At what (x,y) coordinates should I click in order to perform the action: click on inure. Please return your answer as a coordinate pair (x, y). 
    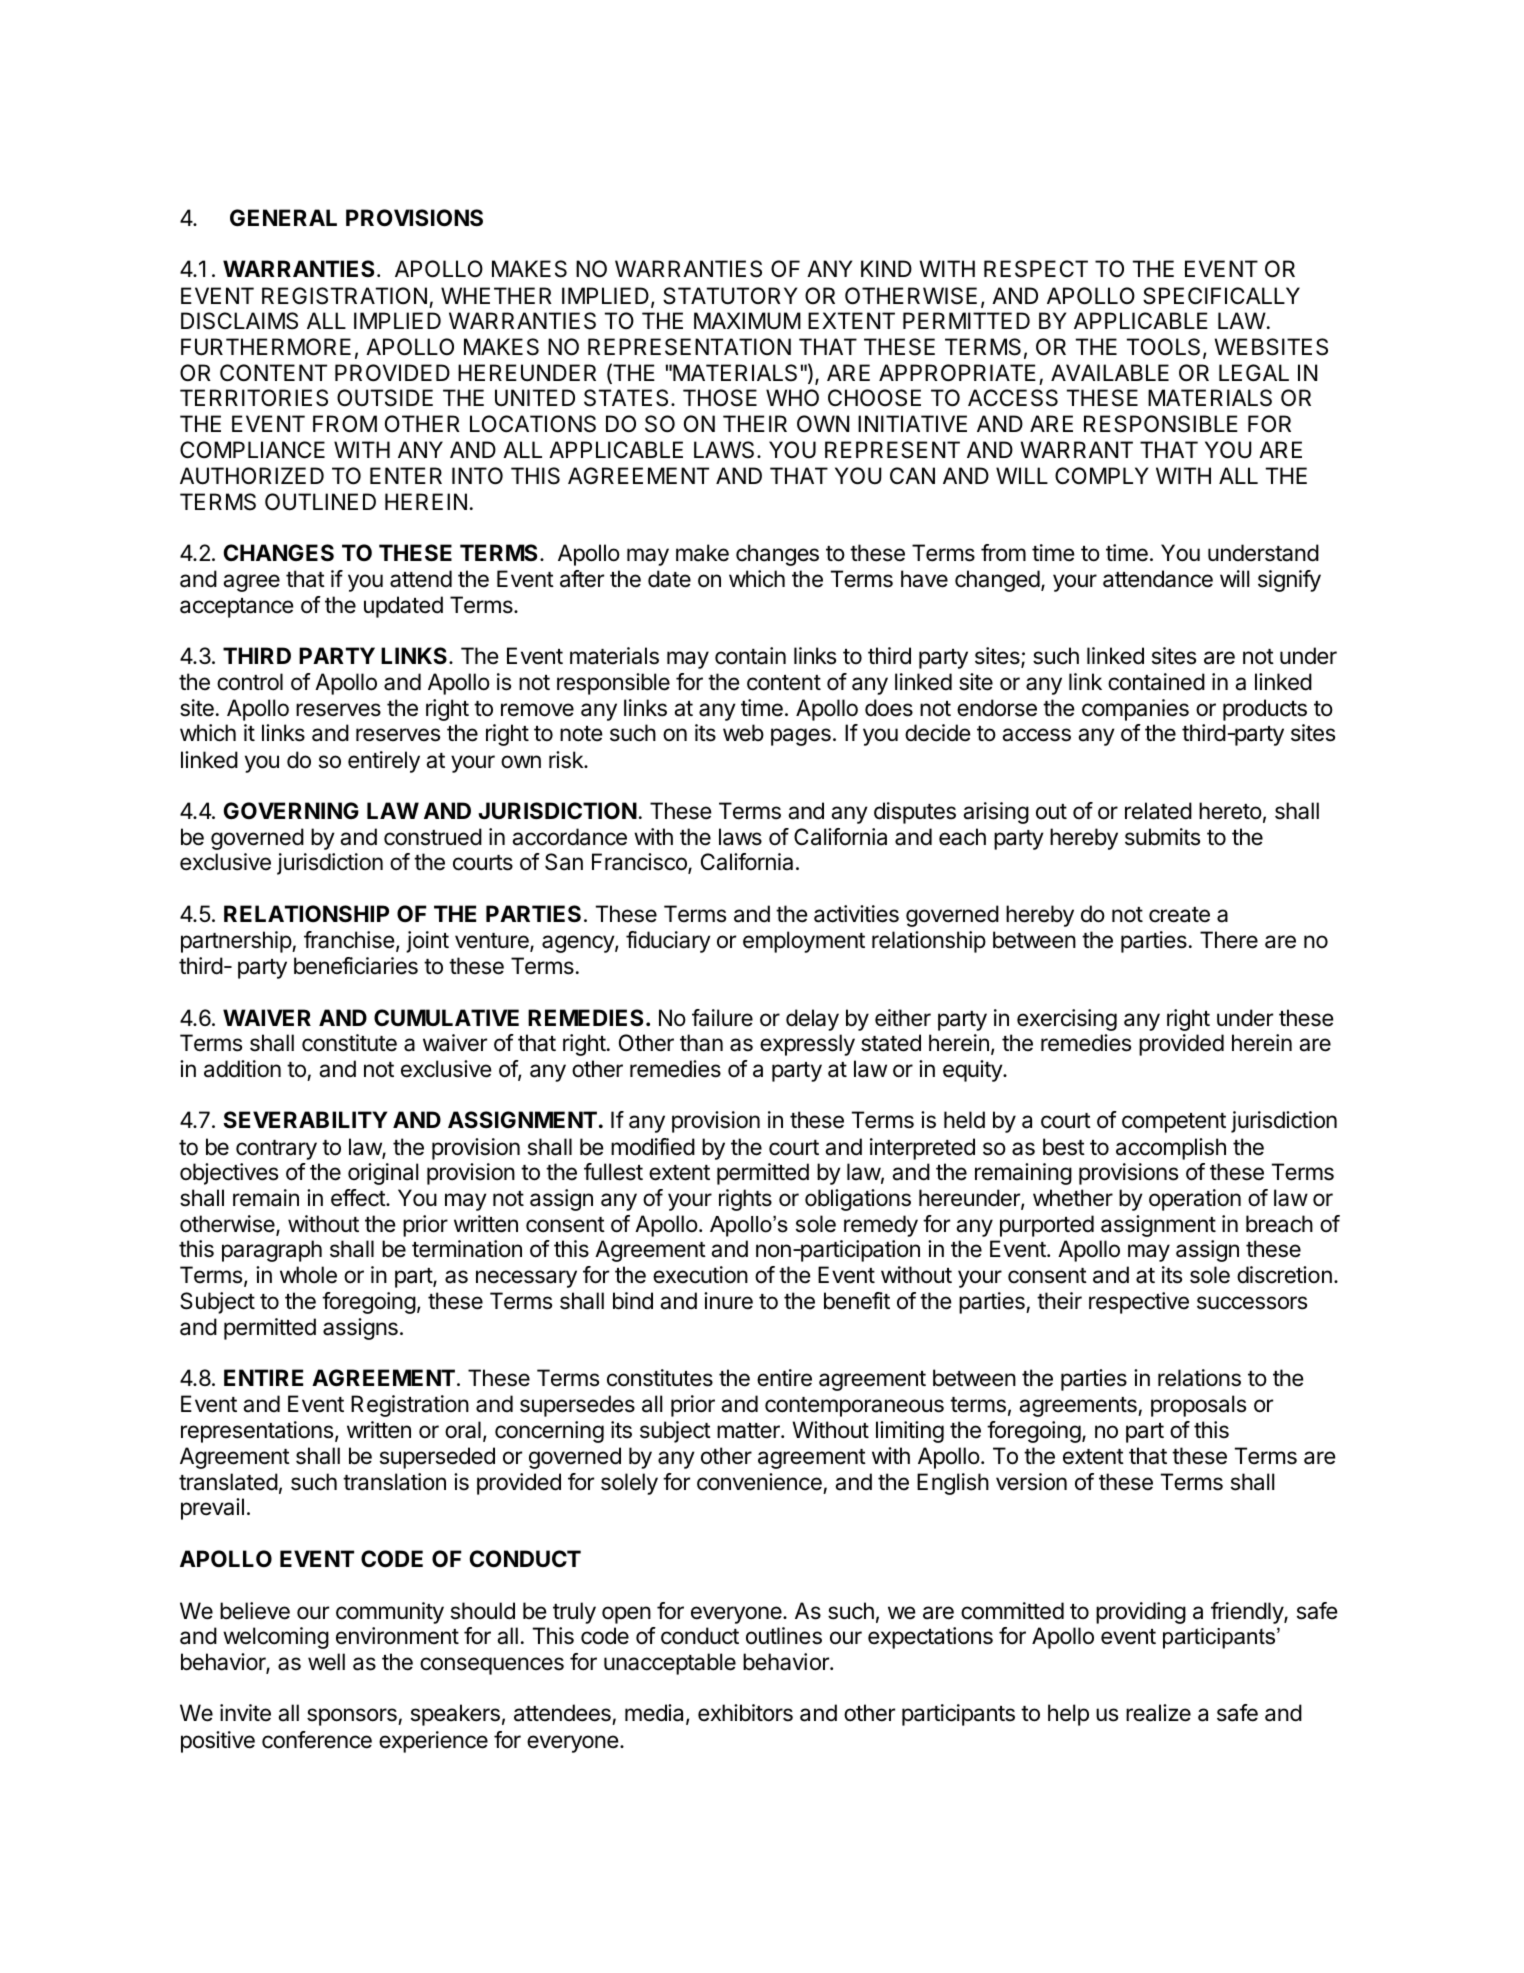
    Looking at the image, I should click on (728, 1301).
